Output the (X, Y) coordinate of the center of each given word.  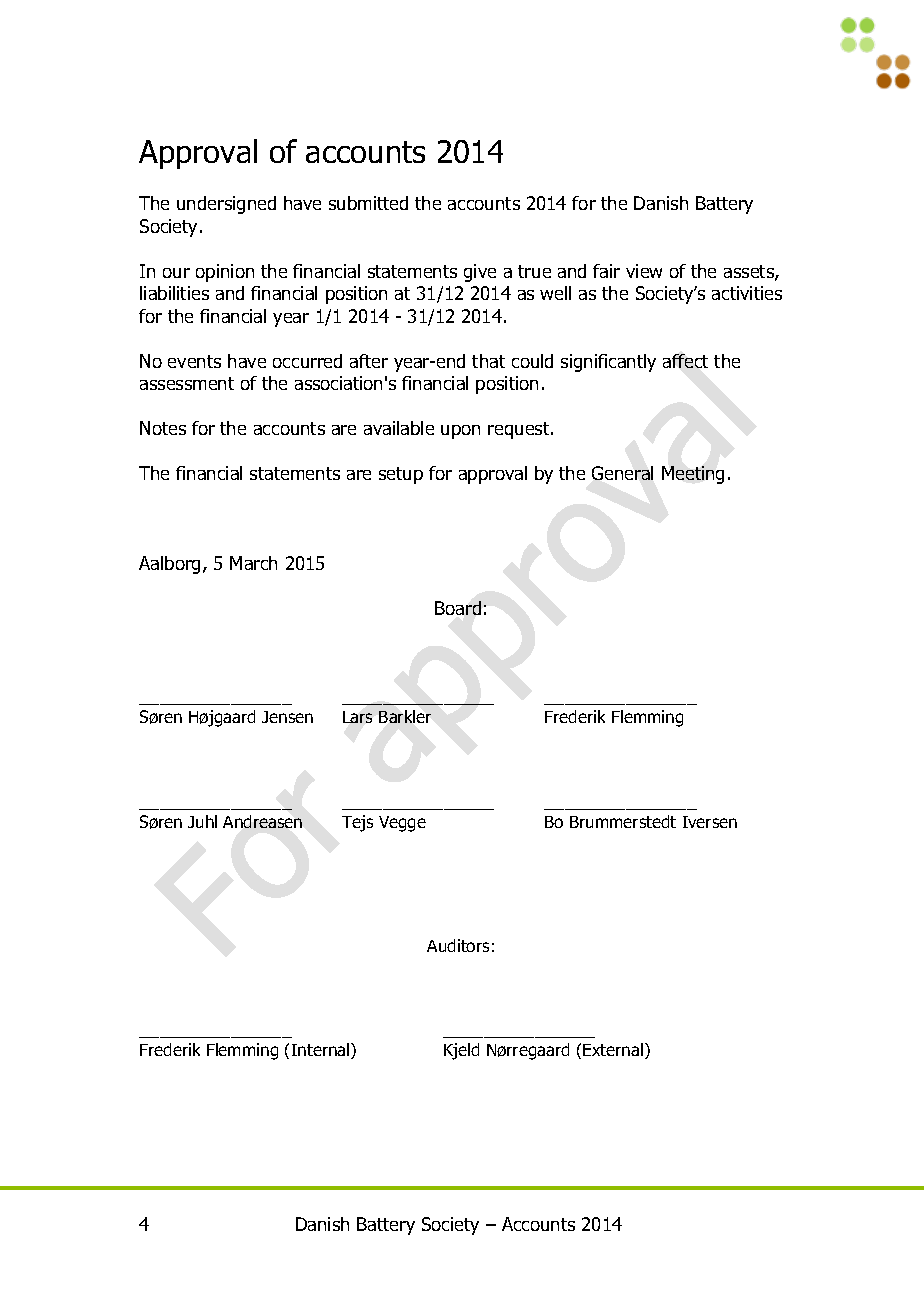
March (253, 563)
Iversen (710, 822)
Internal (322, 1051)
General (622, 473)
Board (458, 608)
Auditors (458, 945)
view (644, 271)
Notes (163, 428)
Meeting (693, 475)
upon (460, 432)
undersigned (226, 205)
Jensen (287, 717)
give (480, 273)
